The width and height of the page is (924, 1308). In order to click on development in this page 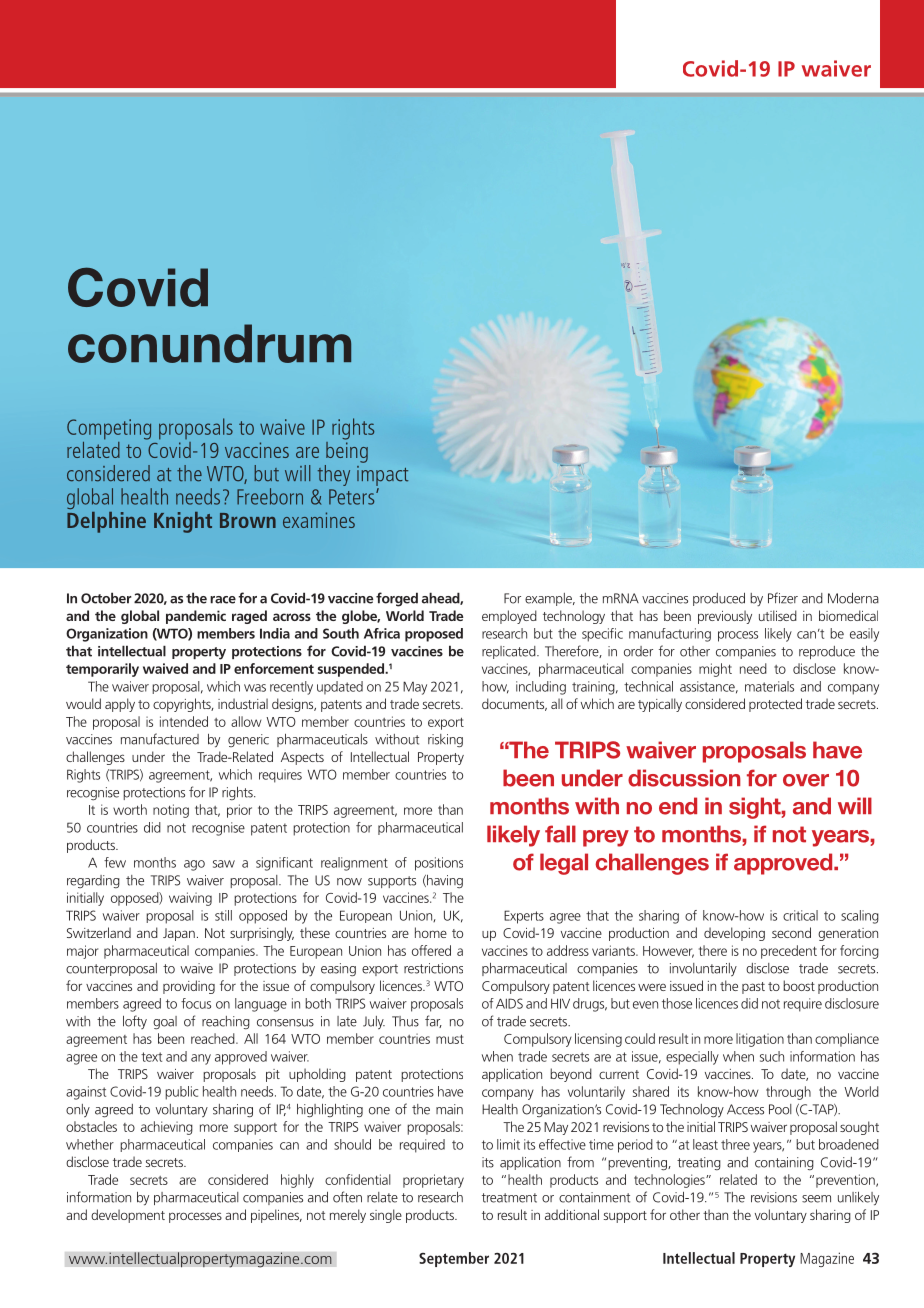, I will do `click(128, 1216)`.
